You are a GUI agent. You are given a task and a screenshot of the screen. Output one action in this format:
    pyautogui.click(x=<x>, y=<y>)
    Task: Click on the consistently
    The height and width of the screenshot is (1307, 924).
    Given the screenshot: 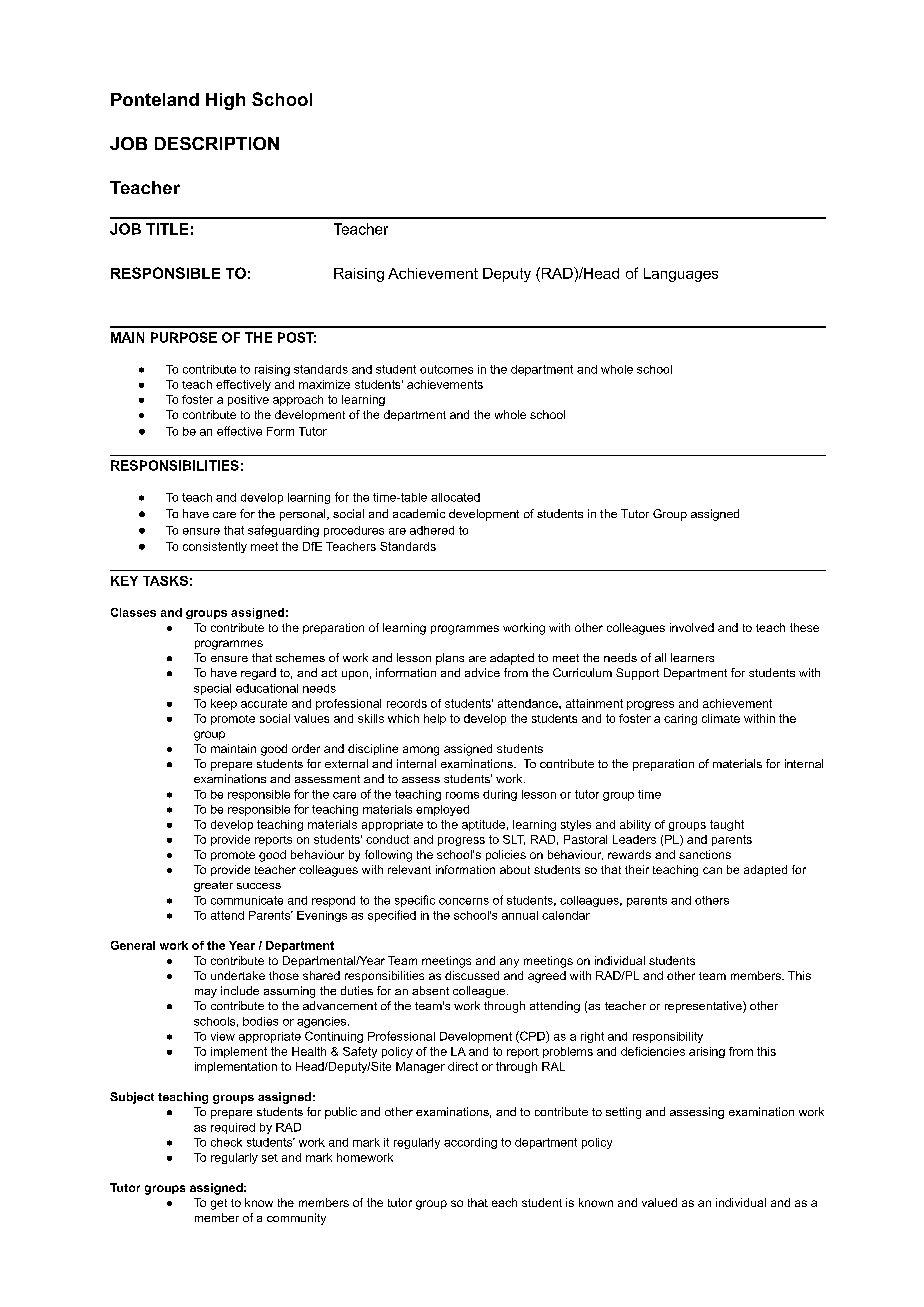 What is the action you would take?
    pyautogui.click(x=215, y=547)
